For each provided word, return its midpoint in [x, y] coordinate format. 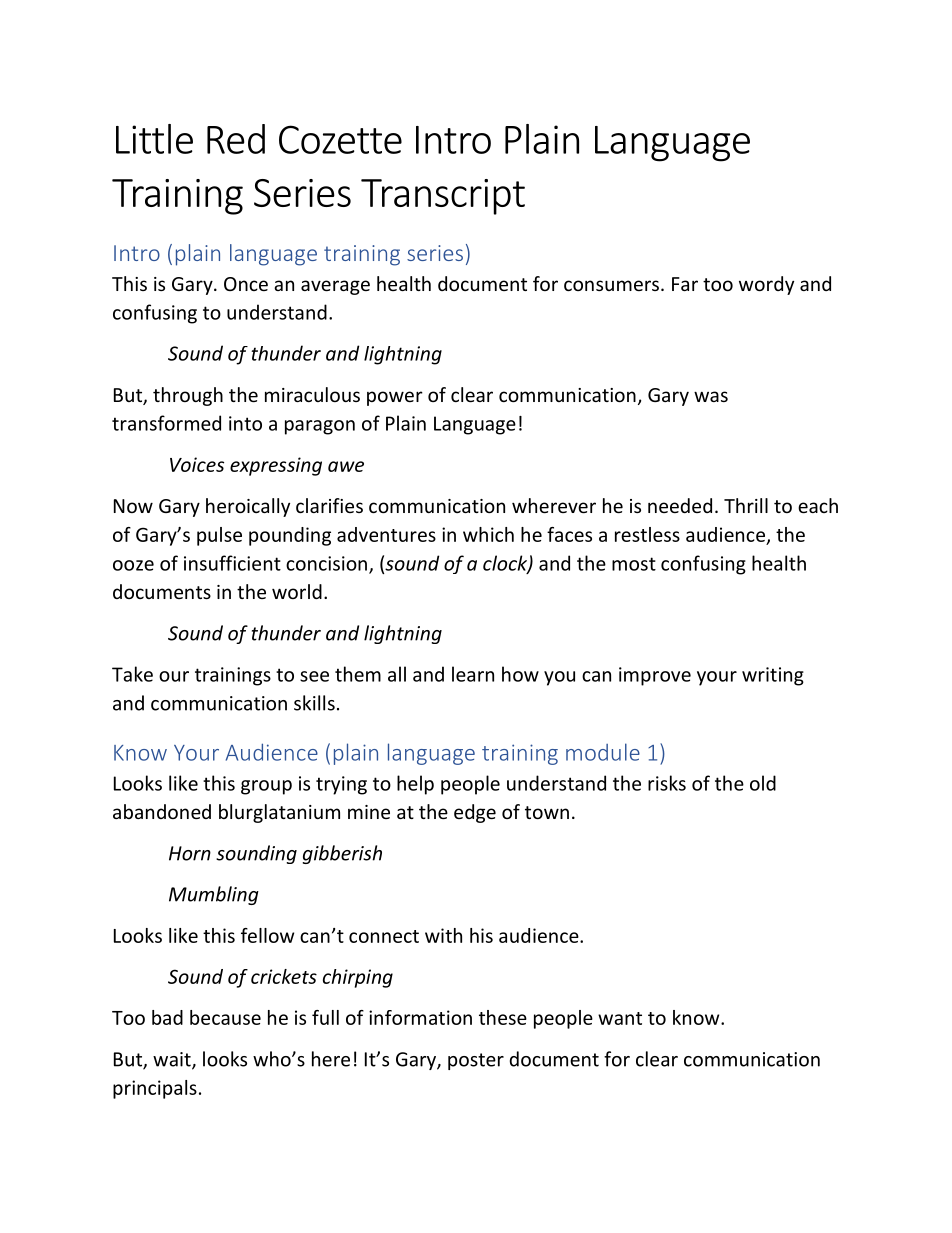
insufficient [232, 563]
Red [236, 139]
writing [773, 676]
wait [173, 1060]
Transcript [443, 197]
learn [473, 674]
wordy [766, 285]
